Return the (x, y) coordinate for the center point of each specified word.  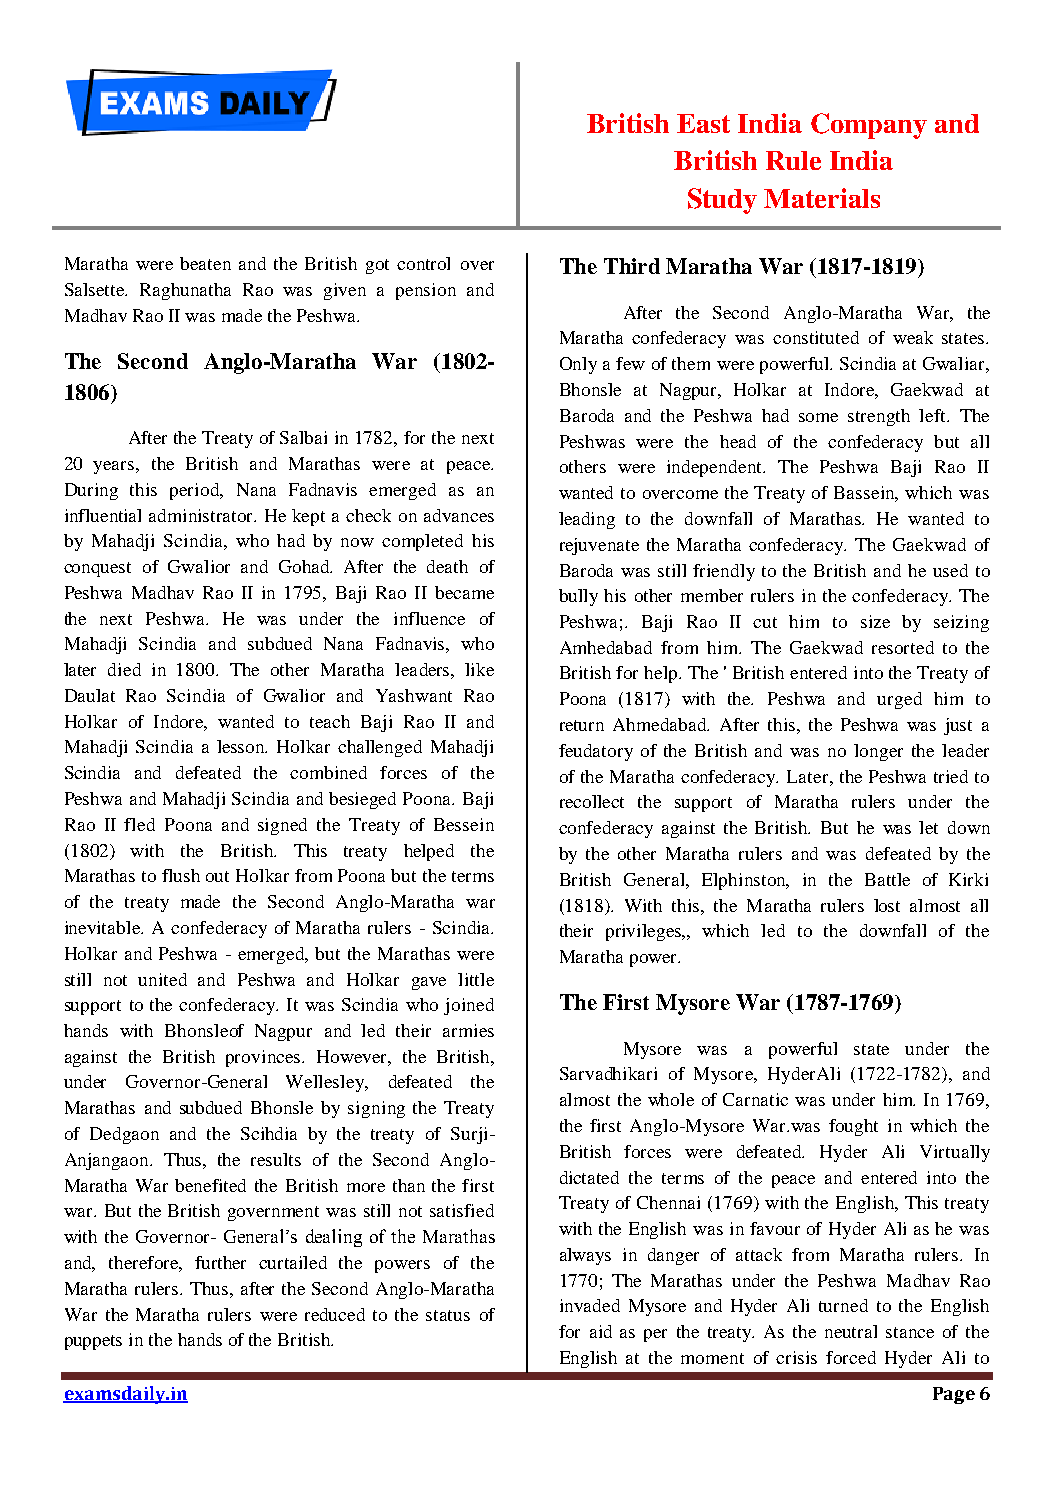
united (162, 979)
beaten (205, 263)
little (476, 979)
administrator (202, 515)
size (875, 621)
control (423, 263)
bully (578, 597)
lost (887, 905)
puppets (93, 1342)
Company (869, 126)
